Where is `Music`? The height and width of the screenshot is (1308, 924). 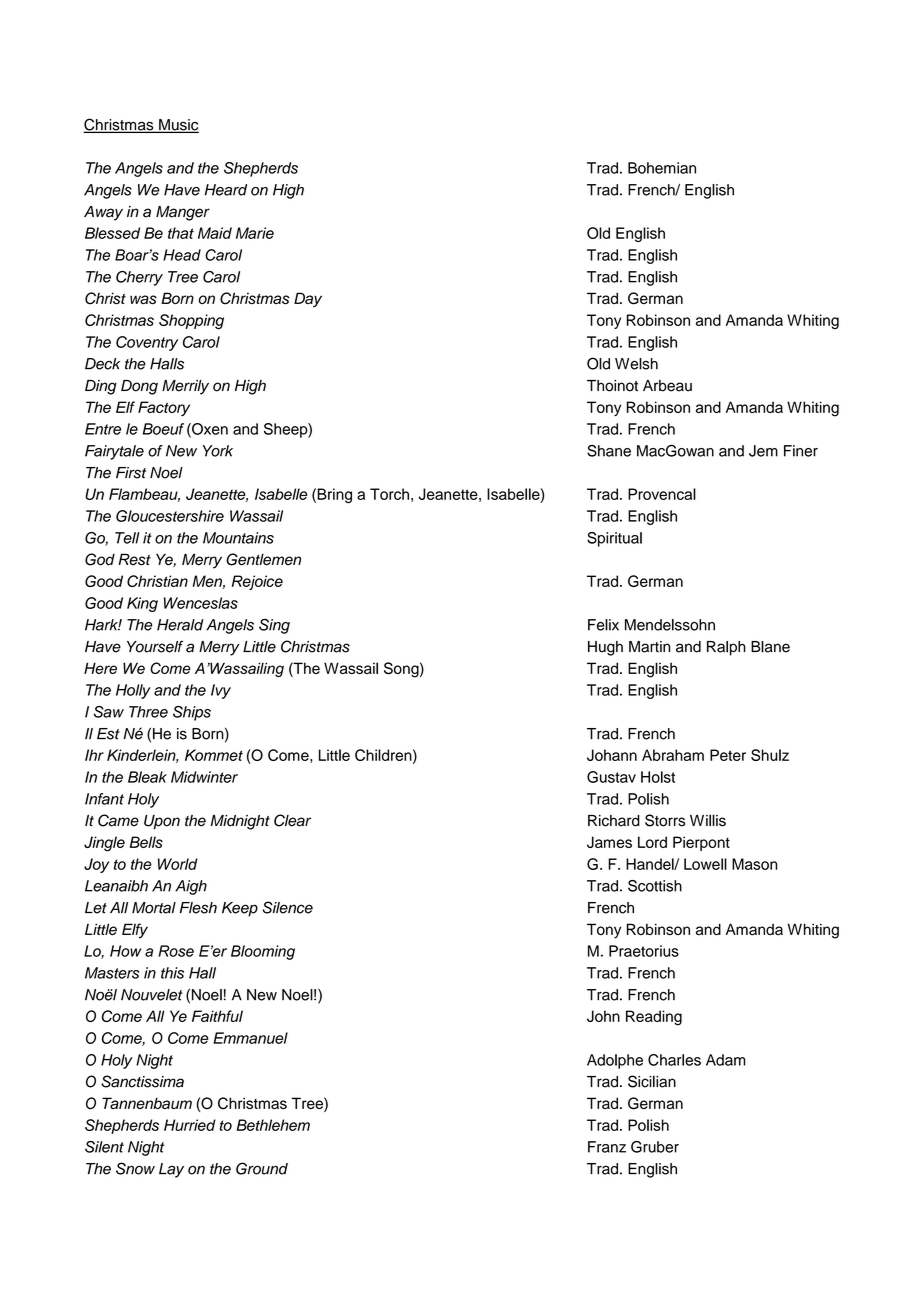 Music is located at coordinates (178, 126).
